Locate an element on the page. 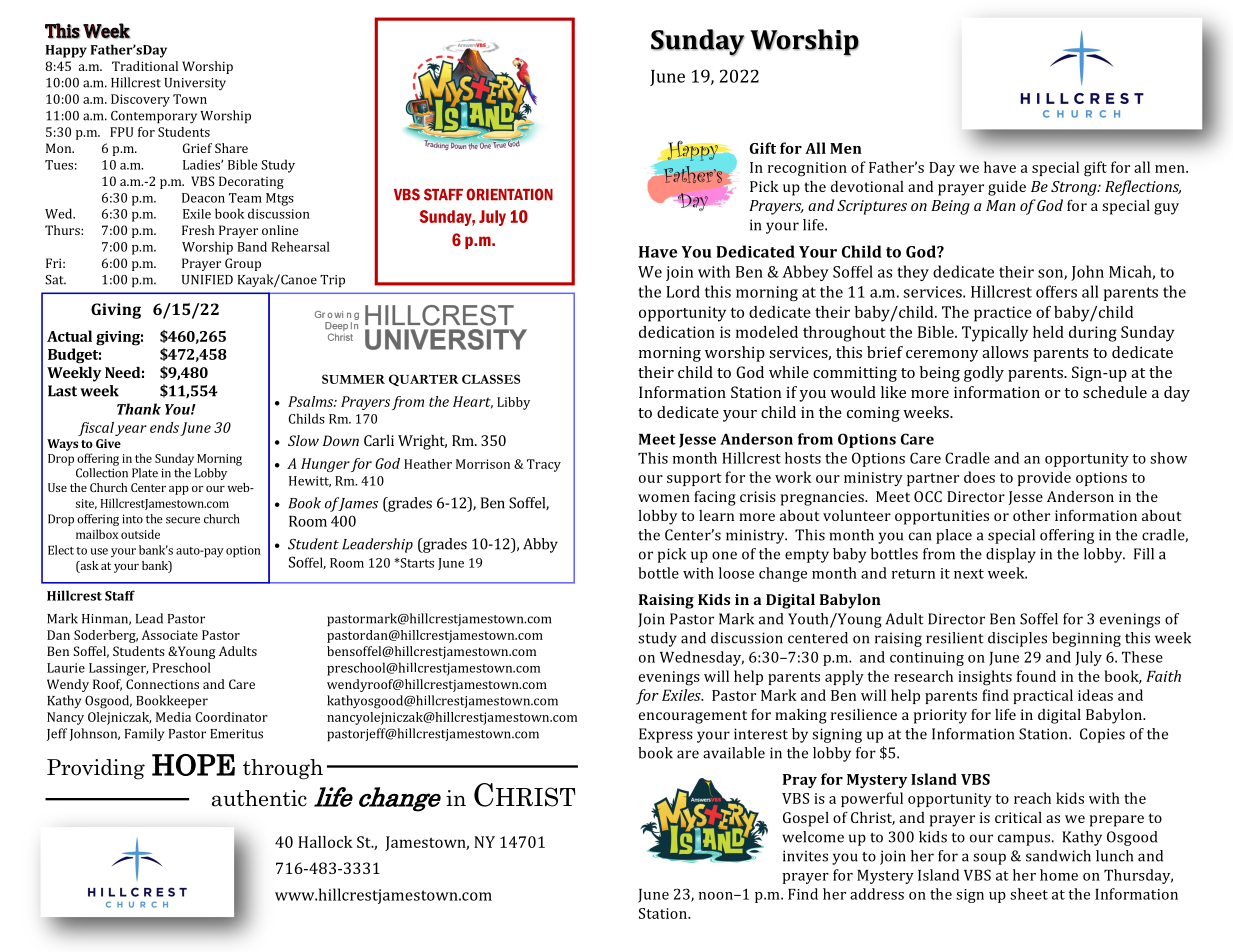  invites is located at coordinates (805, 856).
